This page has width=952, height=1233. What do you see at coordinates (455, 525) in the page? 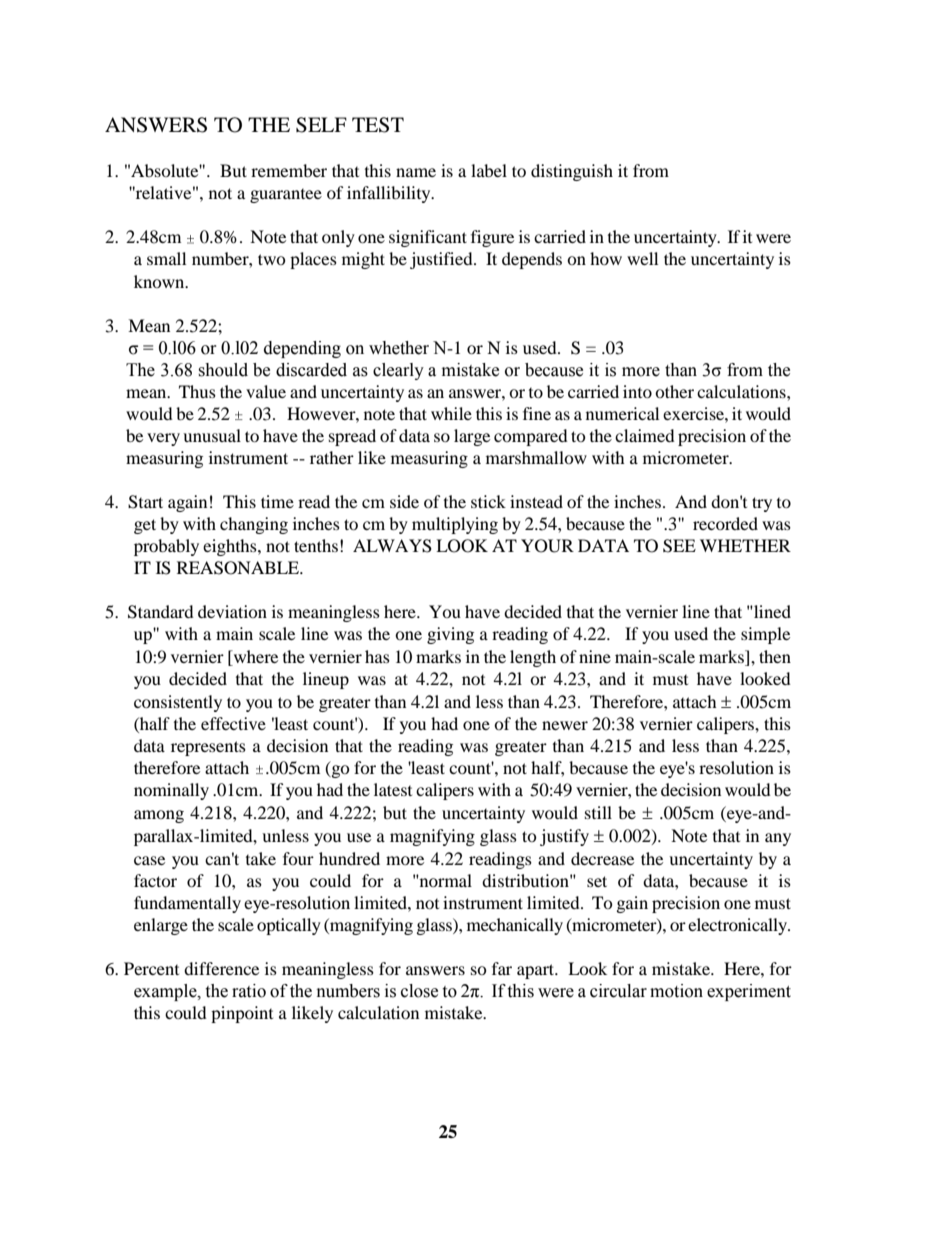
I see `multiplying` at bounding box center [455, 525].
